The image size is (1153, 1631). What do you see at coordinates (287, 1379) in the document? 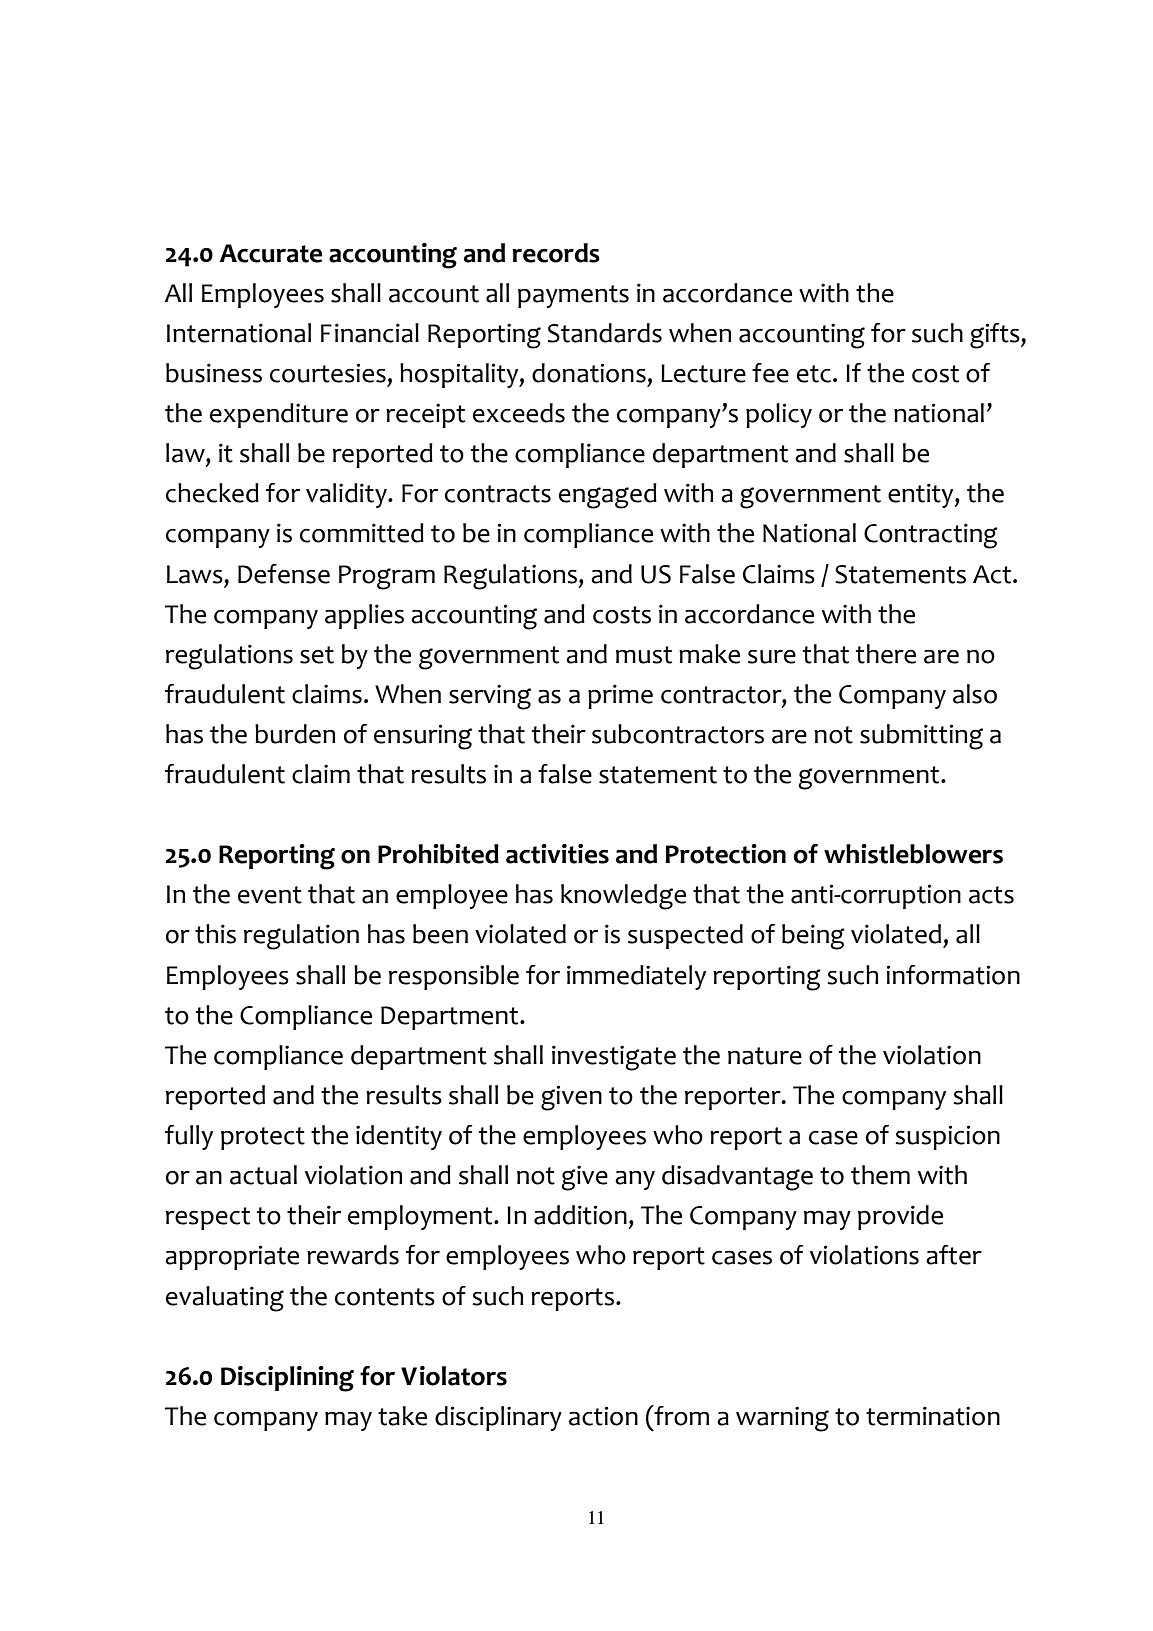
I see `Disciplining` at bounding box center [287, 1379].
